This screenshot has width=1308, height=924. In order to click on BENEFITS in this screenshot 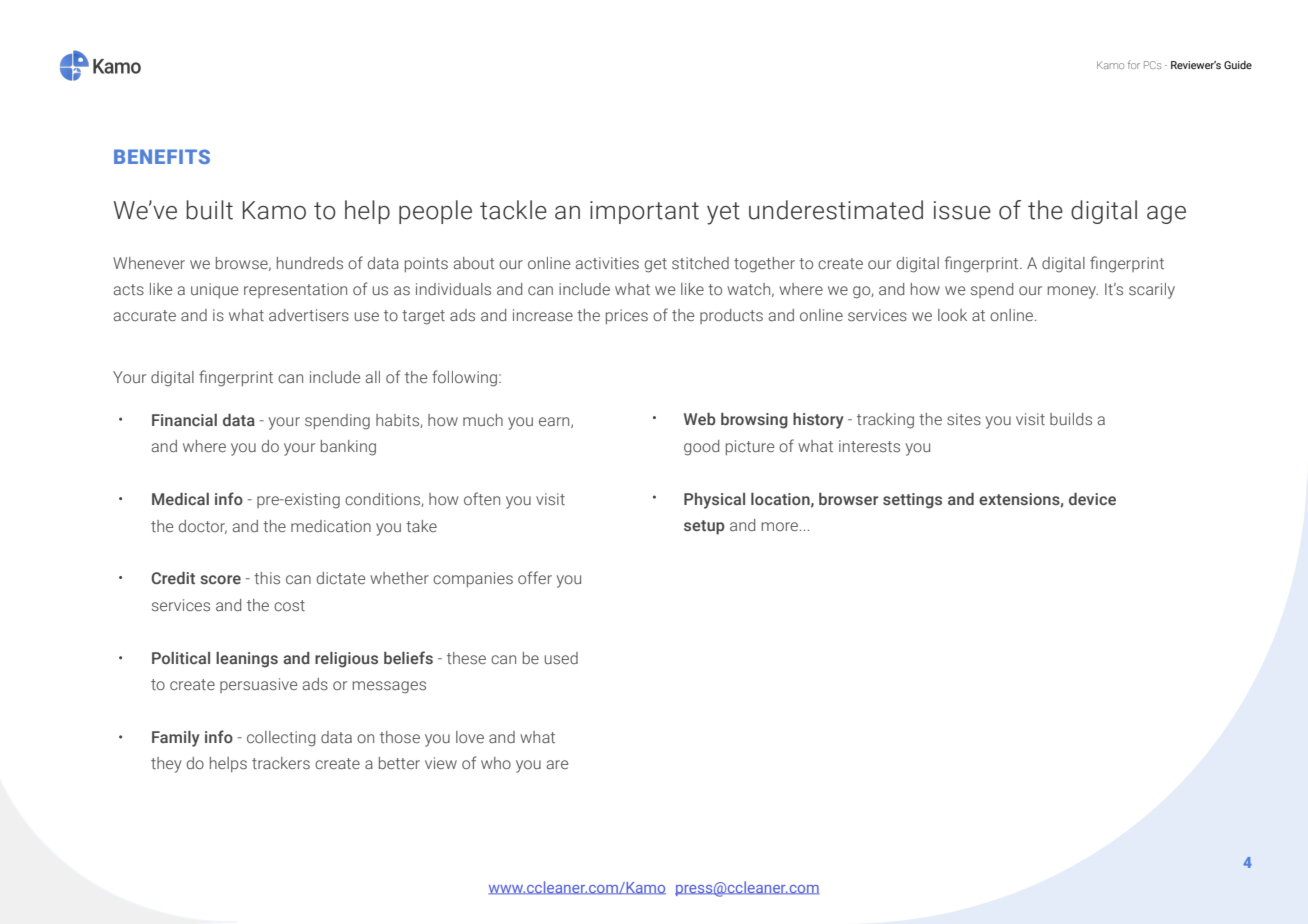, I will do `click(162, 156)`.
